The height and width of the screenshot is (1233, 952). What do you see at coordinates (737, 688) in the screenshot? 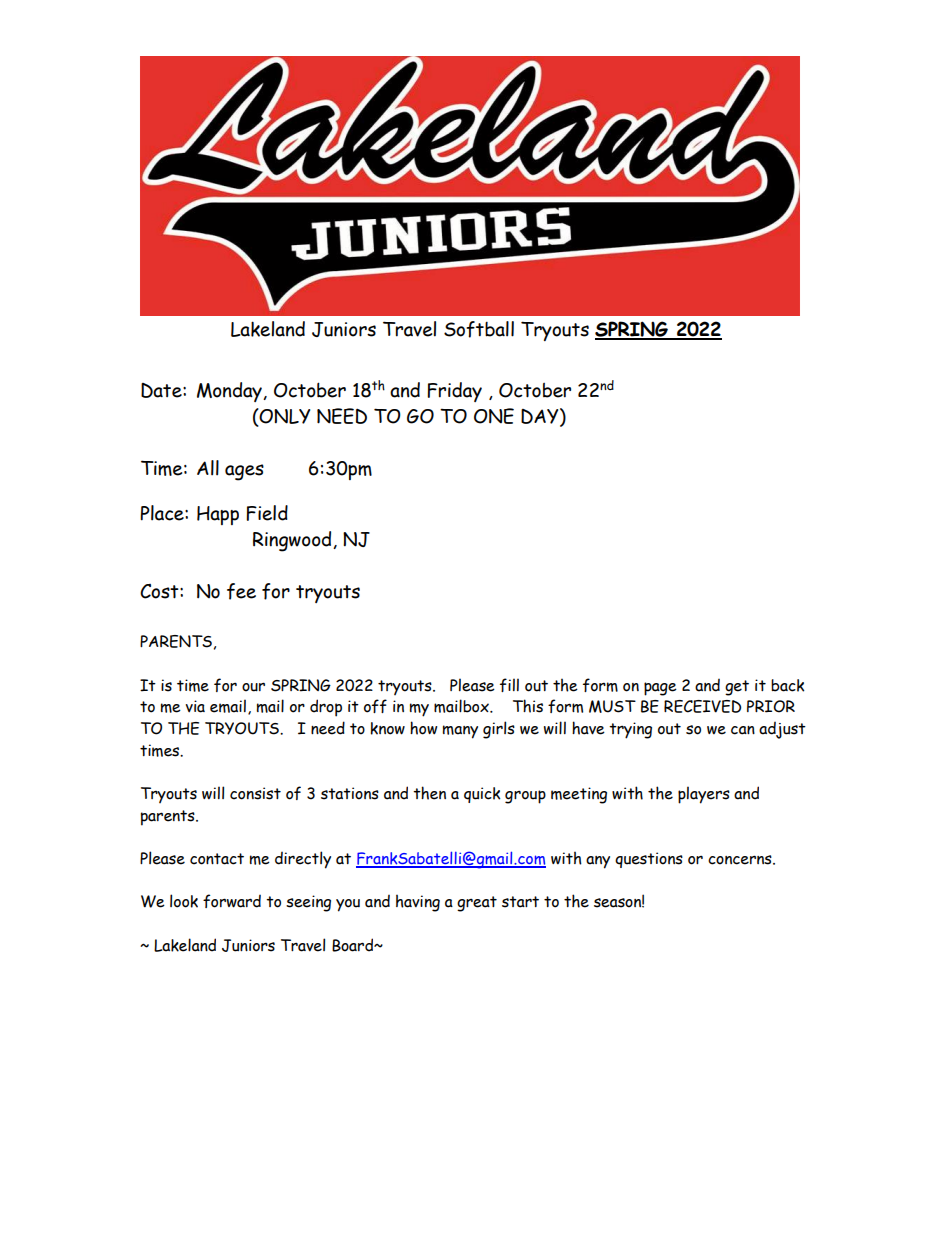
I see `get` at bounding box center [737, 688].
